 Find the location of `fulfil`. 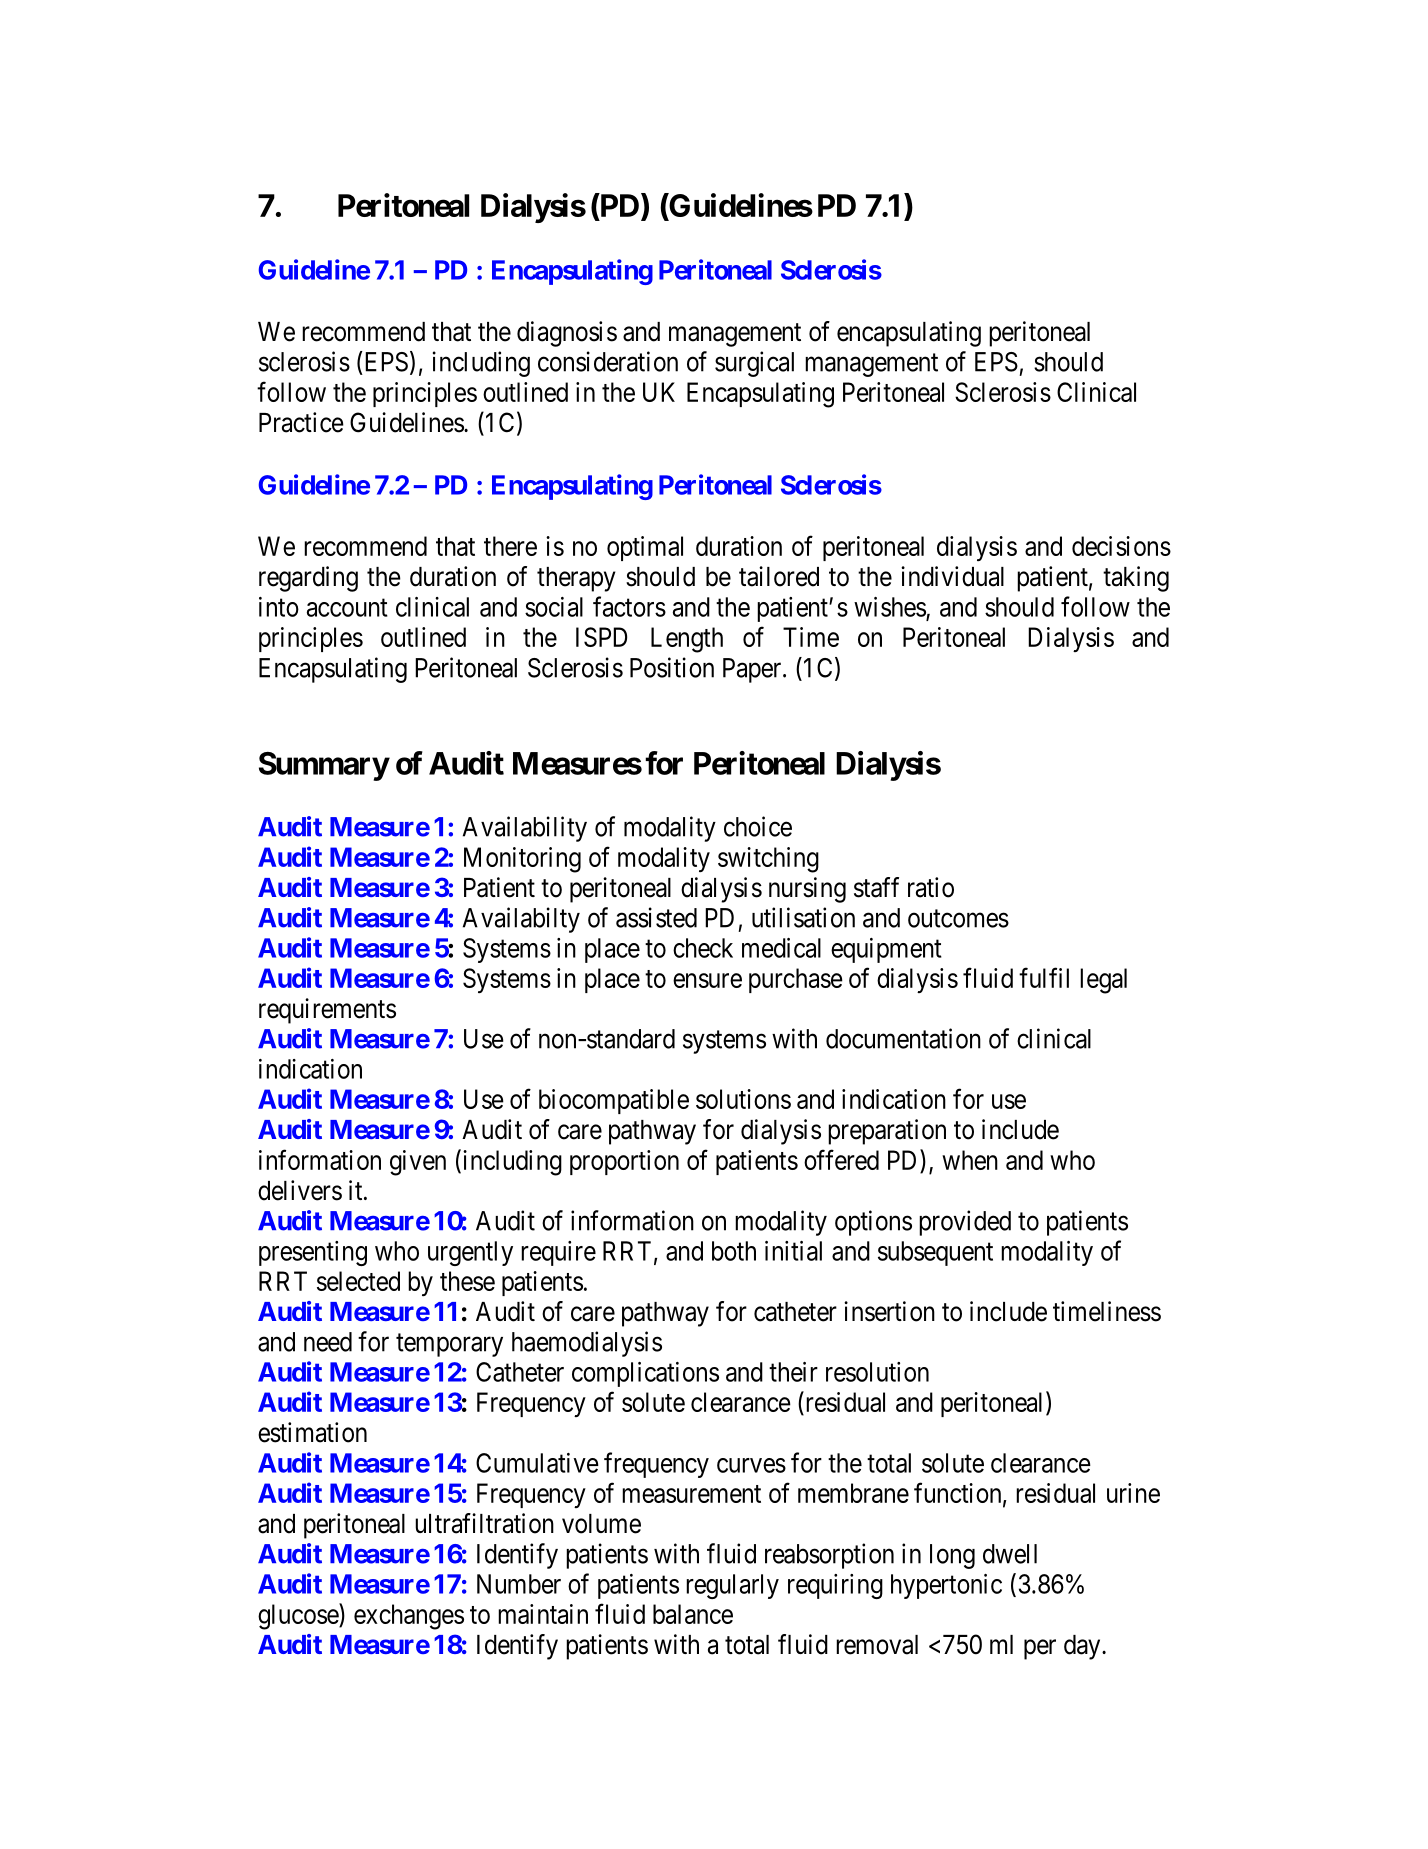

fulfil is located at coordinates (1044, 977).
